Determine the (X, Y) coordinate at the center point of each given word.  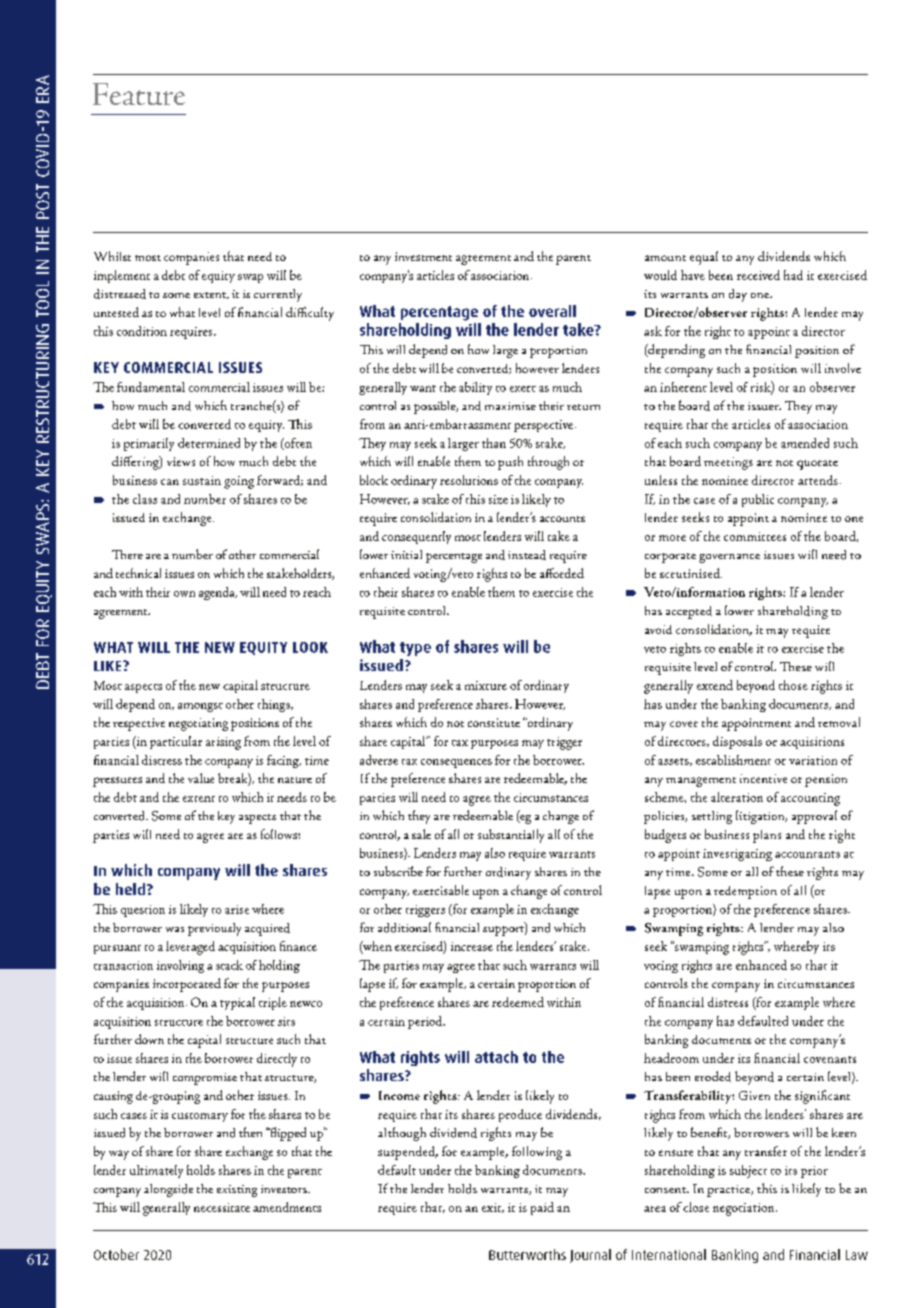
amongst (200, 707)
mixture (486, 685)
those (793, 685)
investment (423, 256)
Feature (139, 94)
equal (704, 258)
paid (542, 1208)
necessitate (222, 1207)
